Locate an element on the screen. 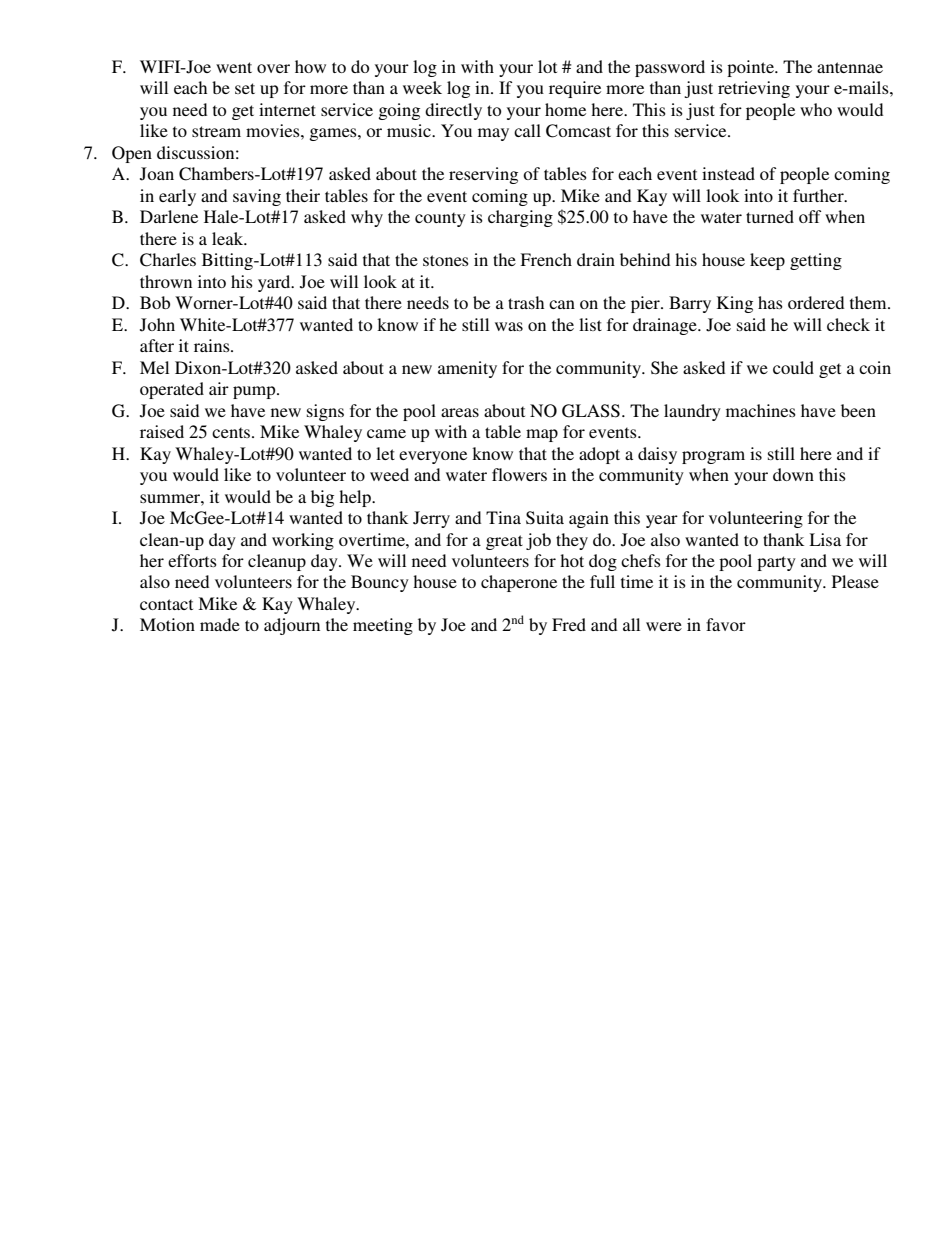  rains is located at coordinates (213, 345).
